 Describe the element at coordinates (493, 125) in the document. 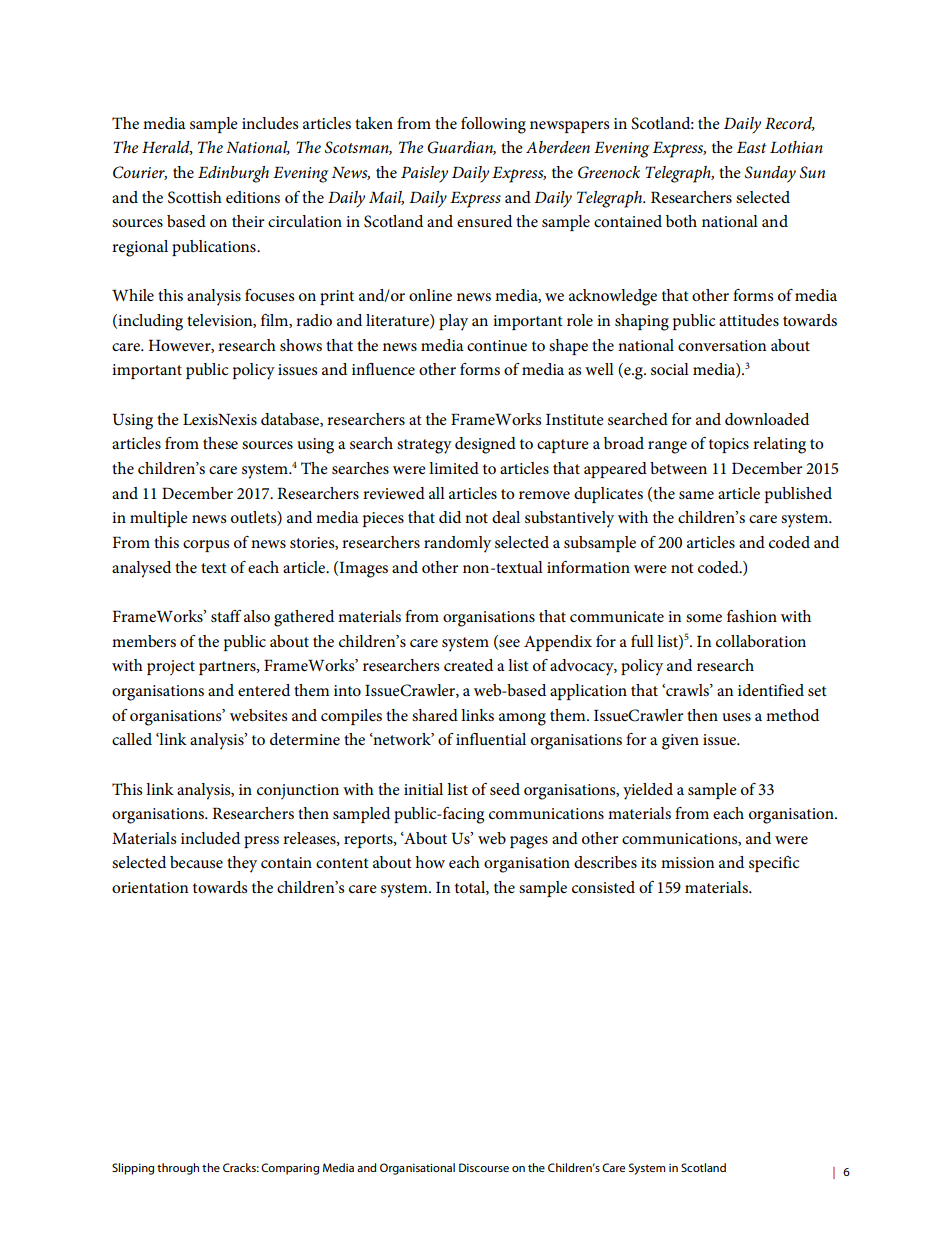

I see `following` at that location.
